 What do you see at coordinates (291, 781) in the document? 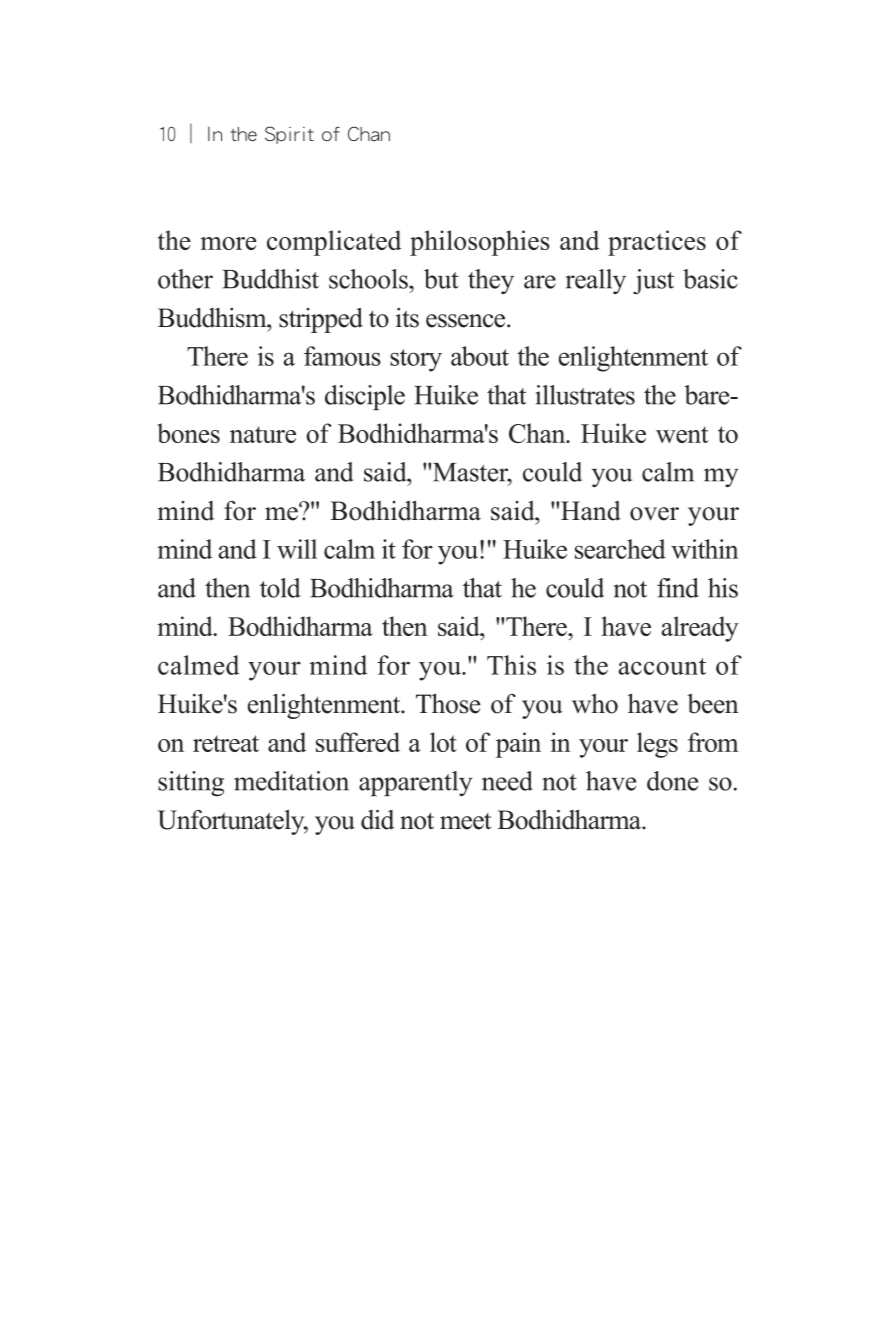
I see `meditation` at bounding box center [291, 781].
